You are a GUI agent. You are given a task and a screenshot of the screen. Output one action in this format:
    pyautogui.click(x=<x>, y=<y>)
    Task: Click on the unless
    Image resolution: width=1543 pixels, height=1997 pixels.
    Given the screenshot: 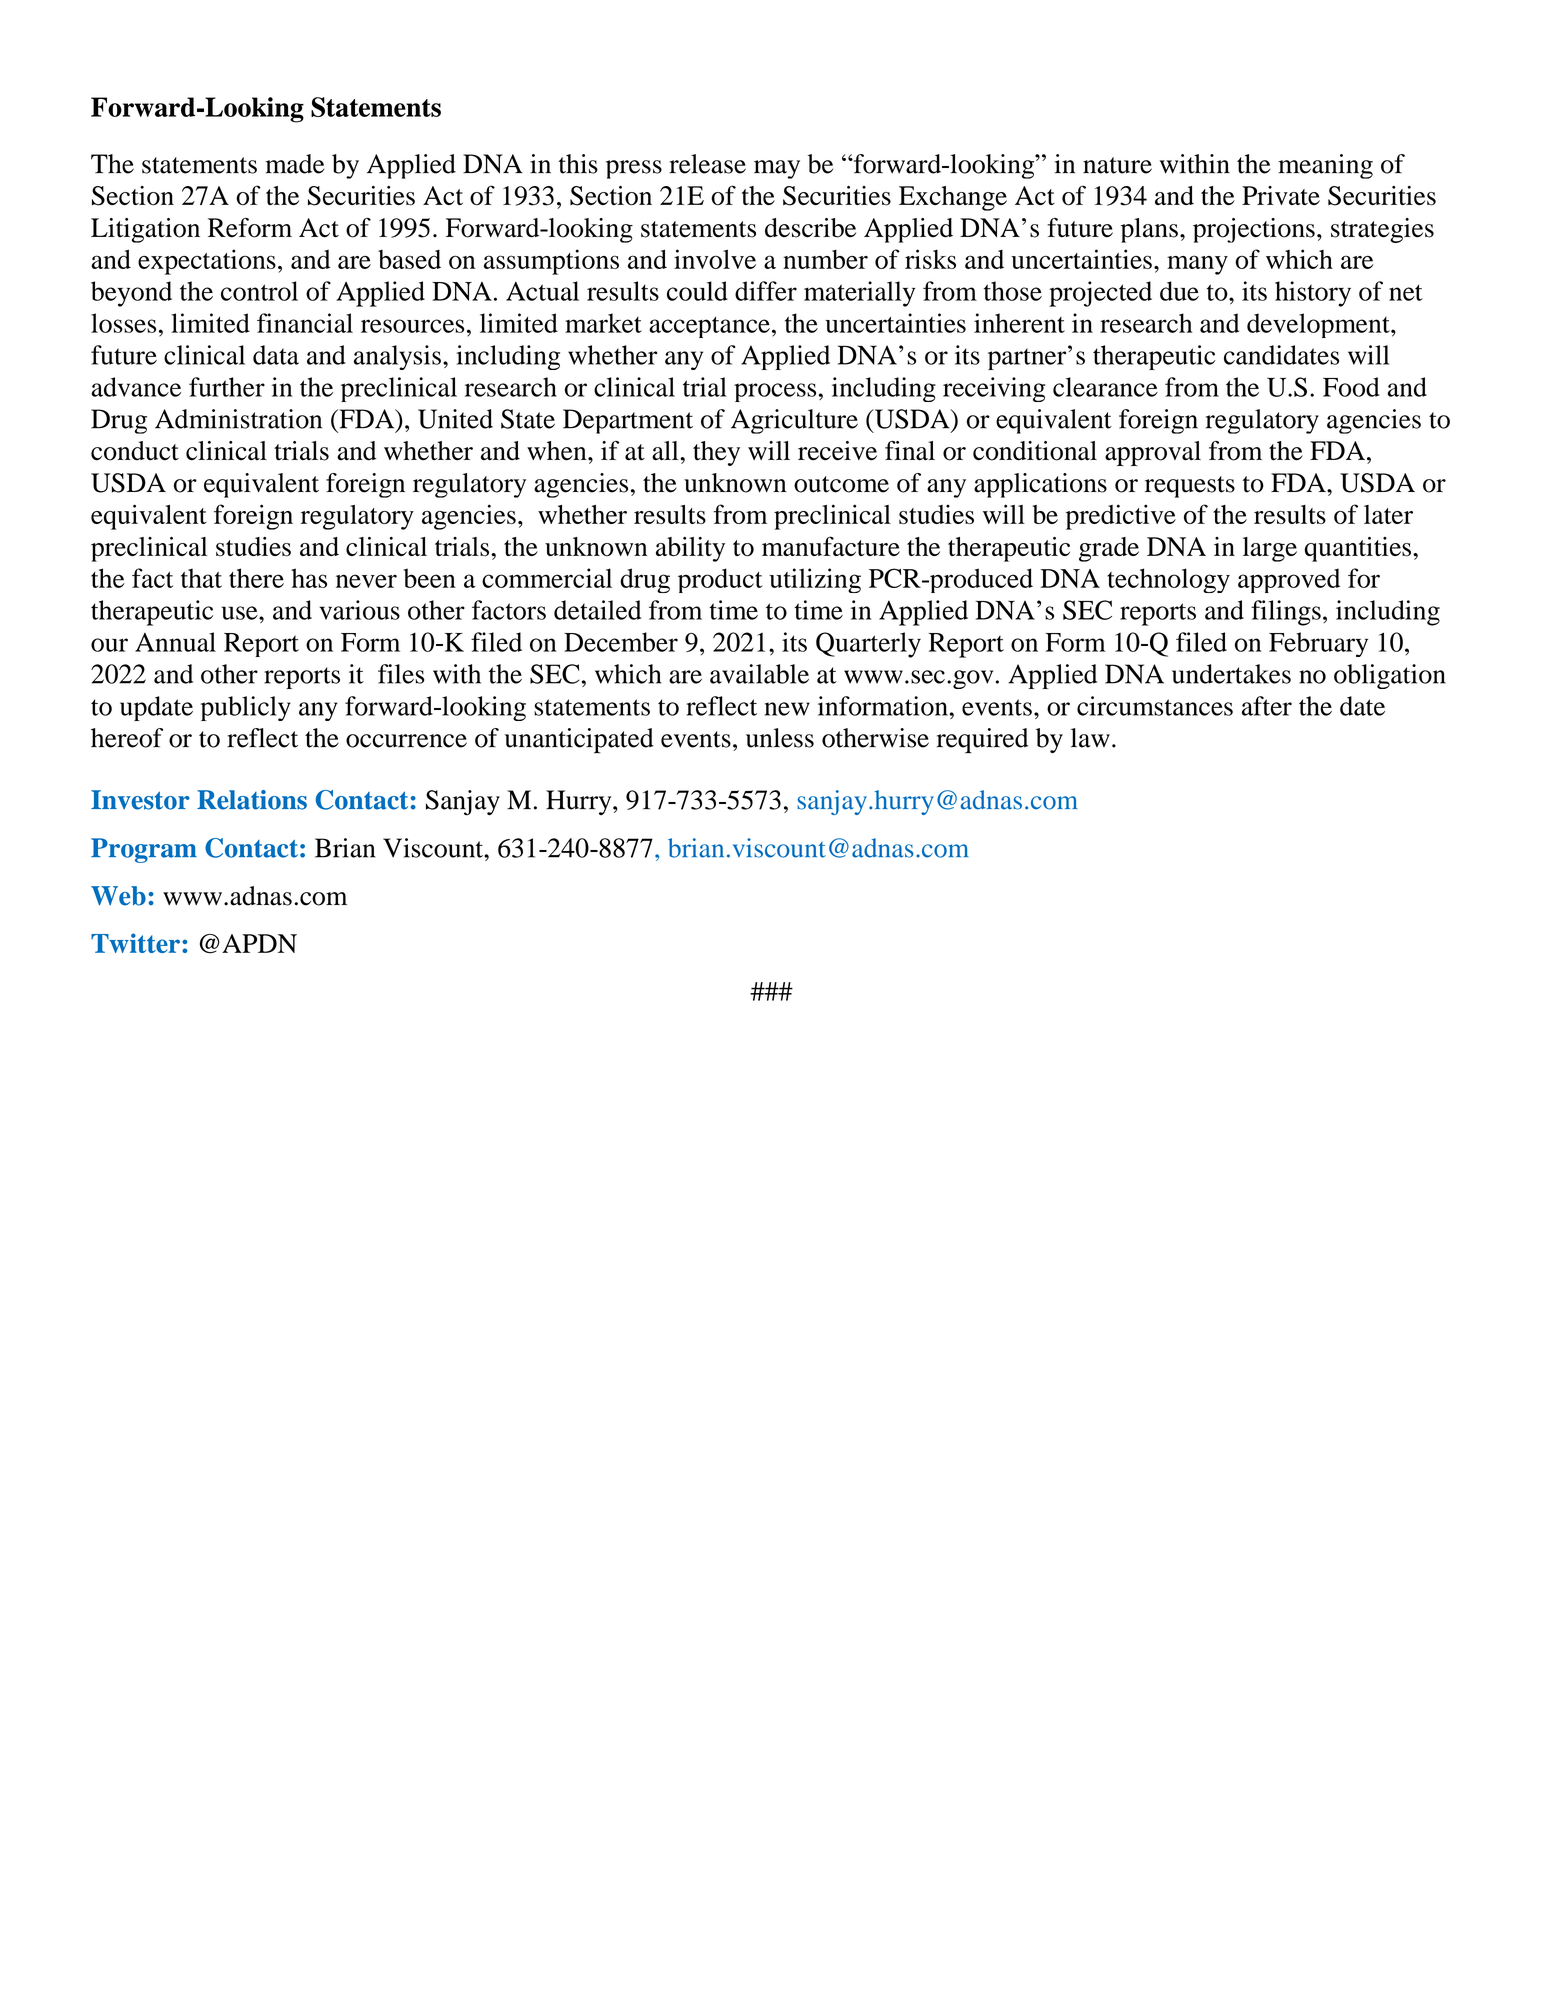 What is the action you would take?
    pyautogui.click(x=780, y=738)
